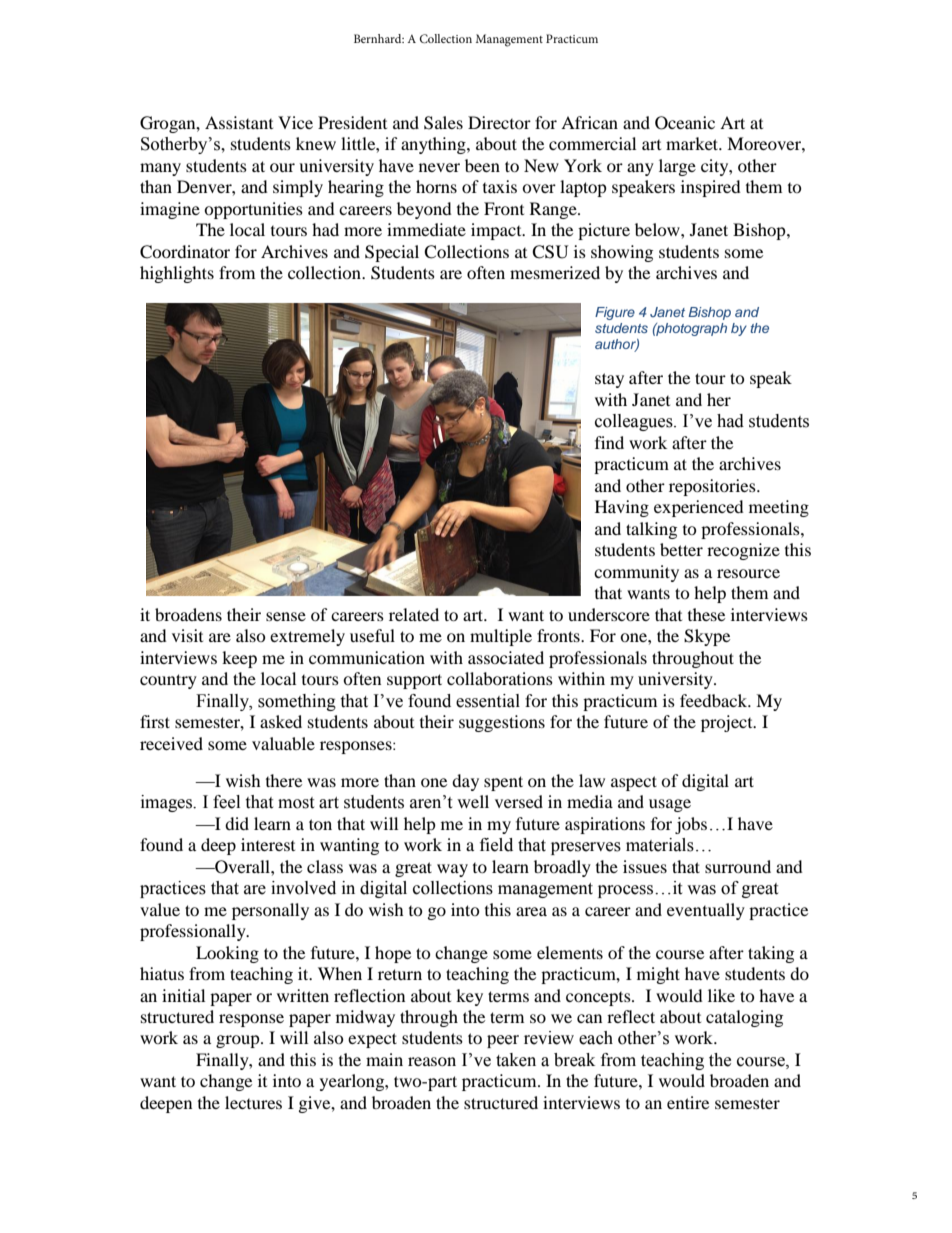 Image resolution: width=952 pixels, height=1233 pixels. I want to click on Sales, so click(443, 123).
